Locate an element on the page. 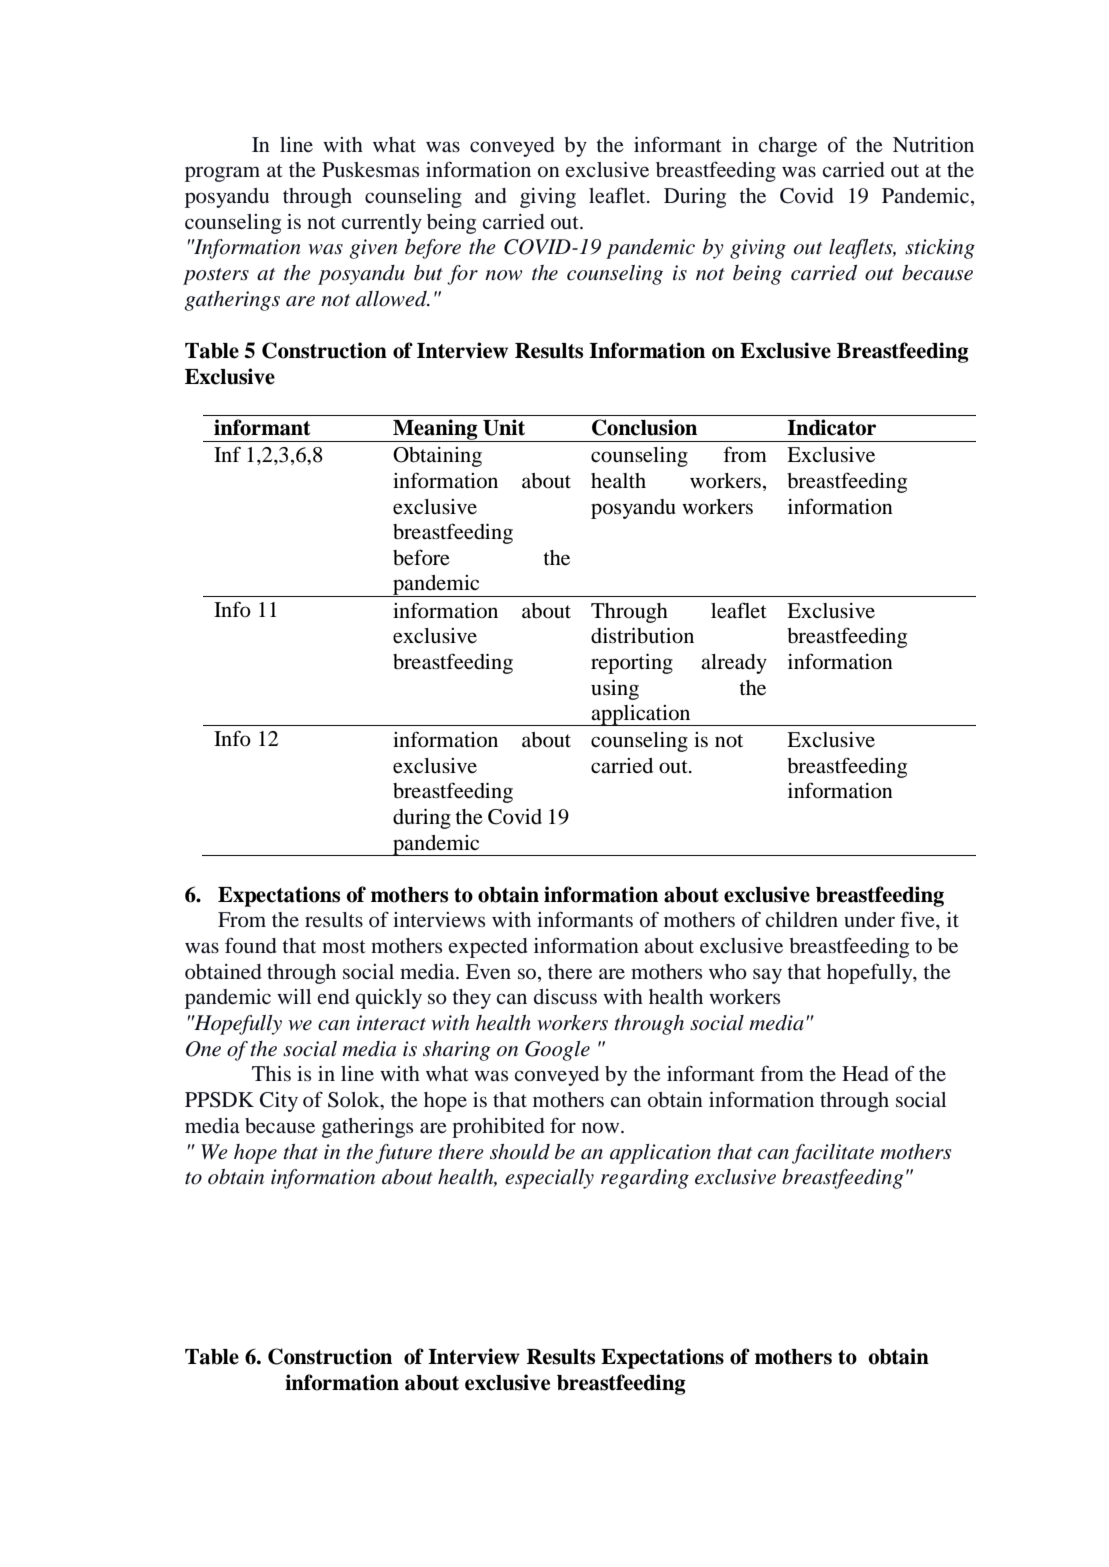  City is located at coordinates (279, 1102).
